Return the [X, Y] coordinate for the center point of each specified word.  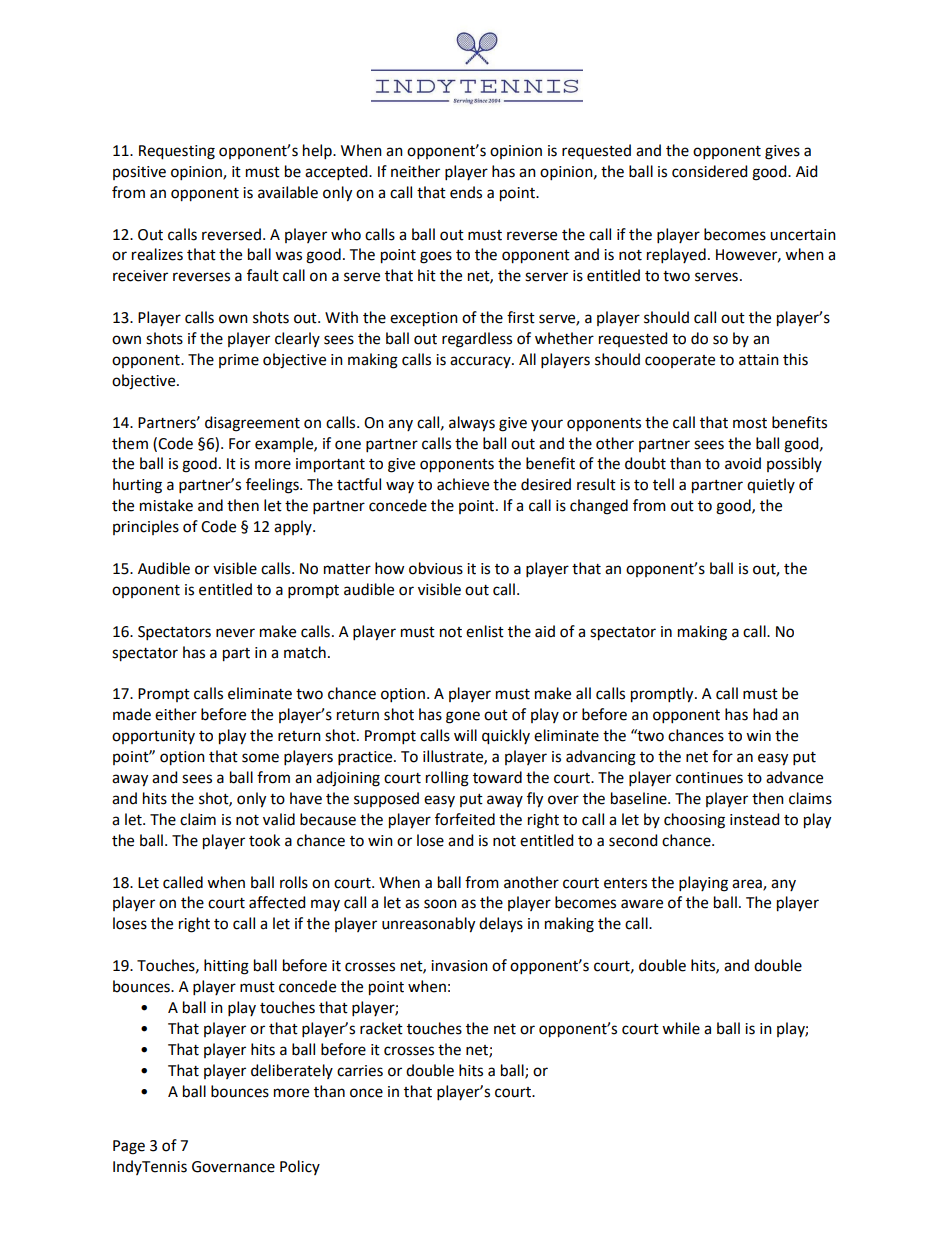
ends [466, 192]
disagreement [252, 424]
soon [440, 904]
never [235, 633]
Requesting [177, 152]
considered [709, 171]
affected [277, 902]
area [748, 884]
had [765, 714]
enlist [485, 631]
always [472, 424]
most [750, 423]
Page [129, 1147]
